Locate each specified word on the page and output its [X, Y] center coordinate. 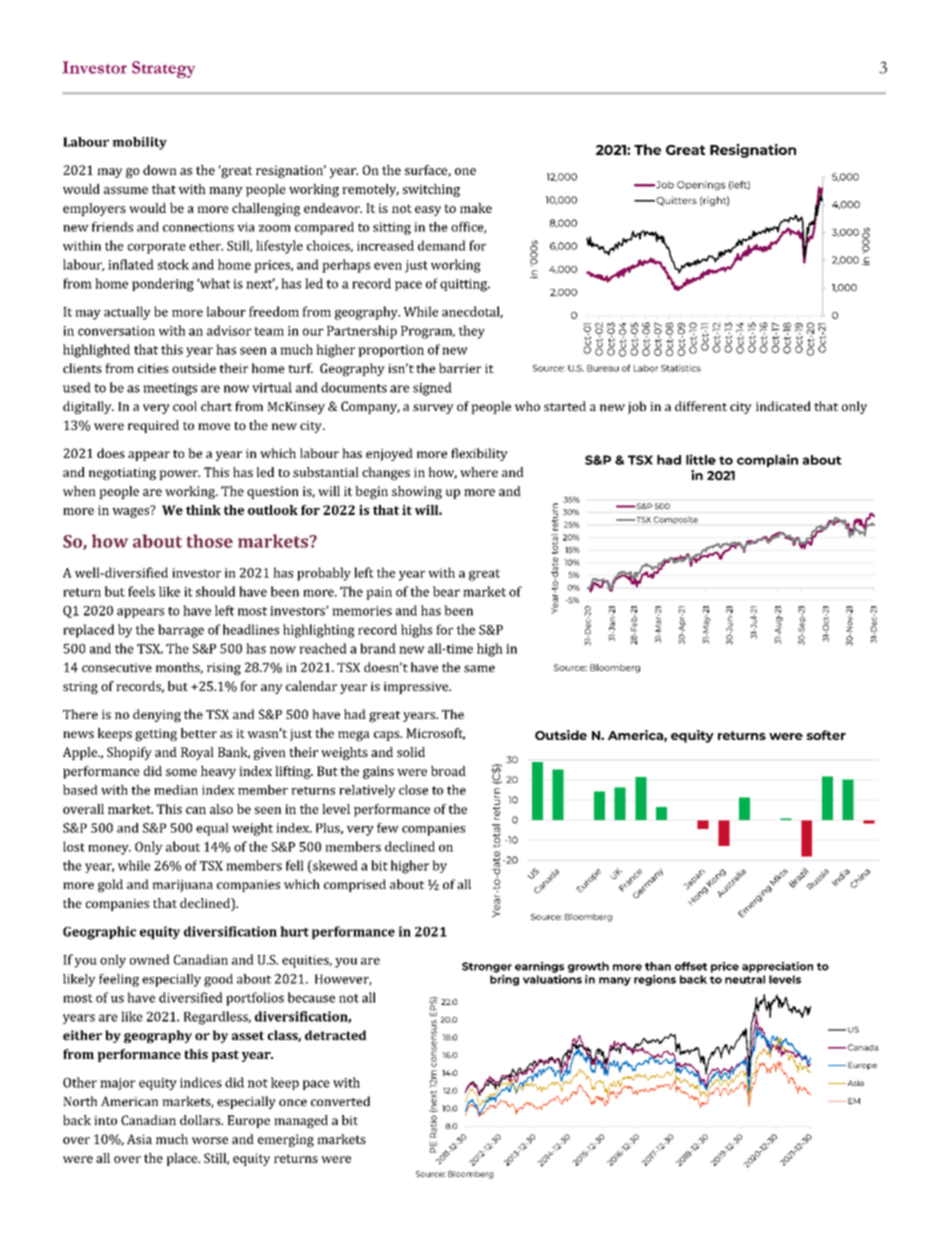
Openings [701, 185]
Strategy [163, 69]
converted [340, 1101]
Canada [863, 1047]
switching [431, 190]
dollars [201, 1120]
